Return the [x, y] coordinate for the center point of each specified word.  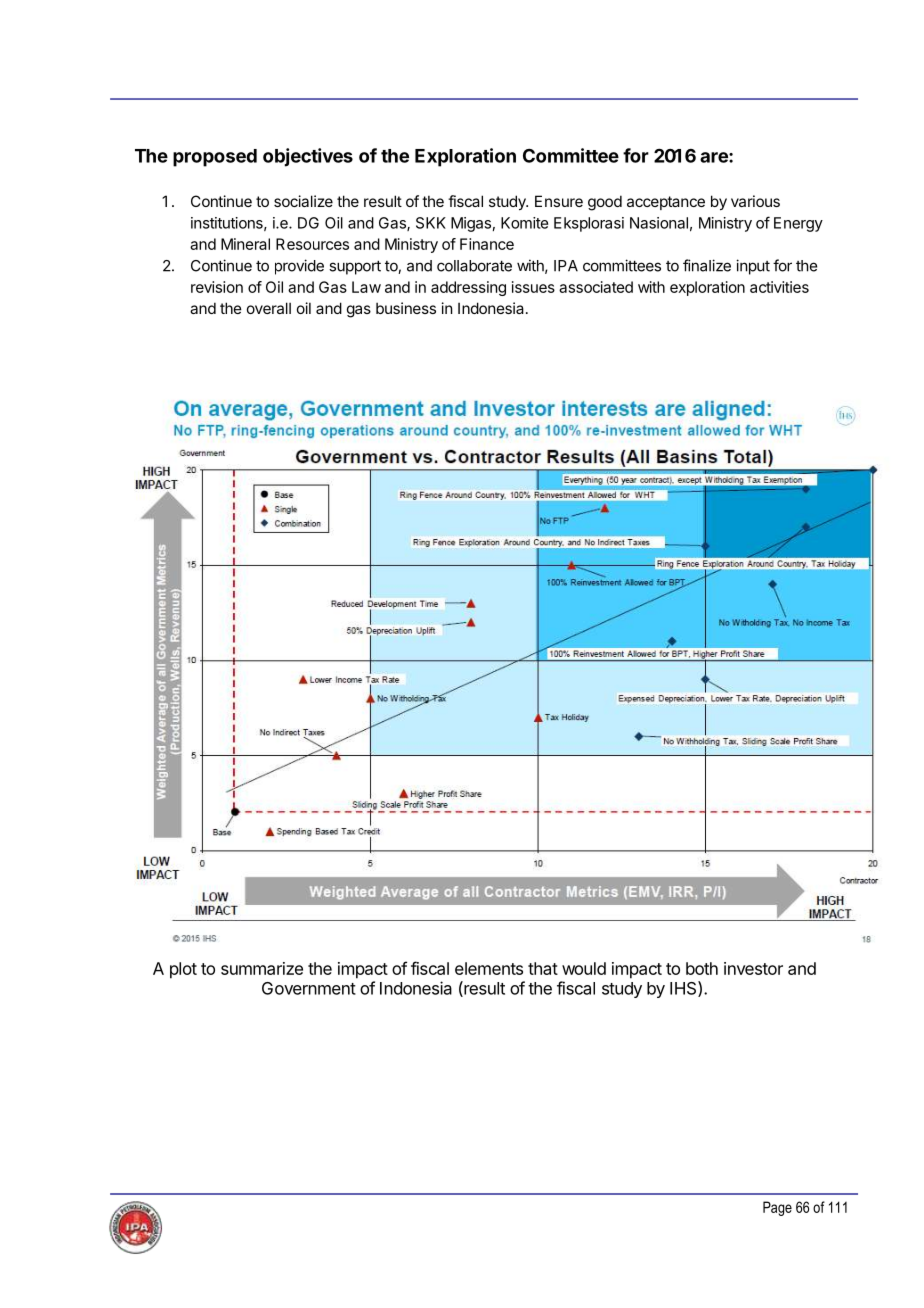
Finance [487, 244]
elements [489, 968]
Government [309, 988]
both [702, 968]
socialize [303, 201]
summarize [262, 968]
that [543, 968]
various [755, 201]
